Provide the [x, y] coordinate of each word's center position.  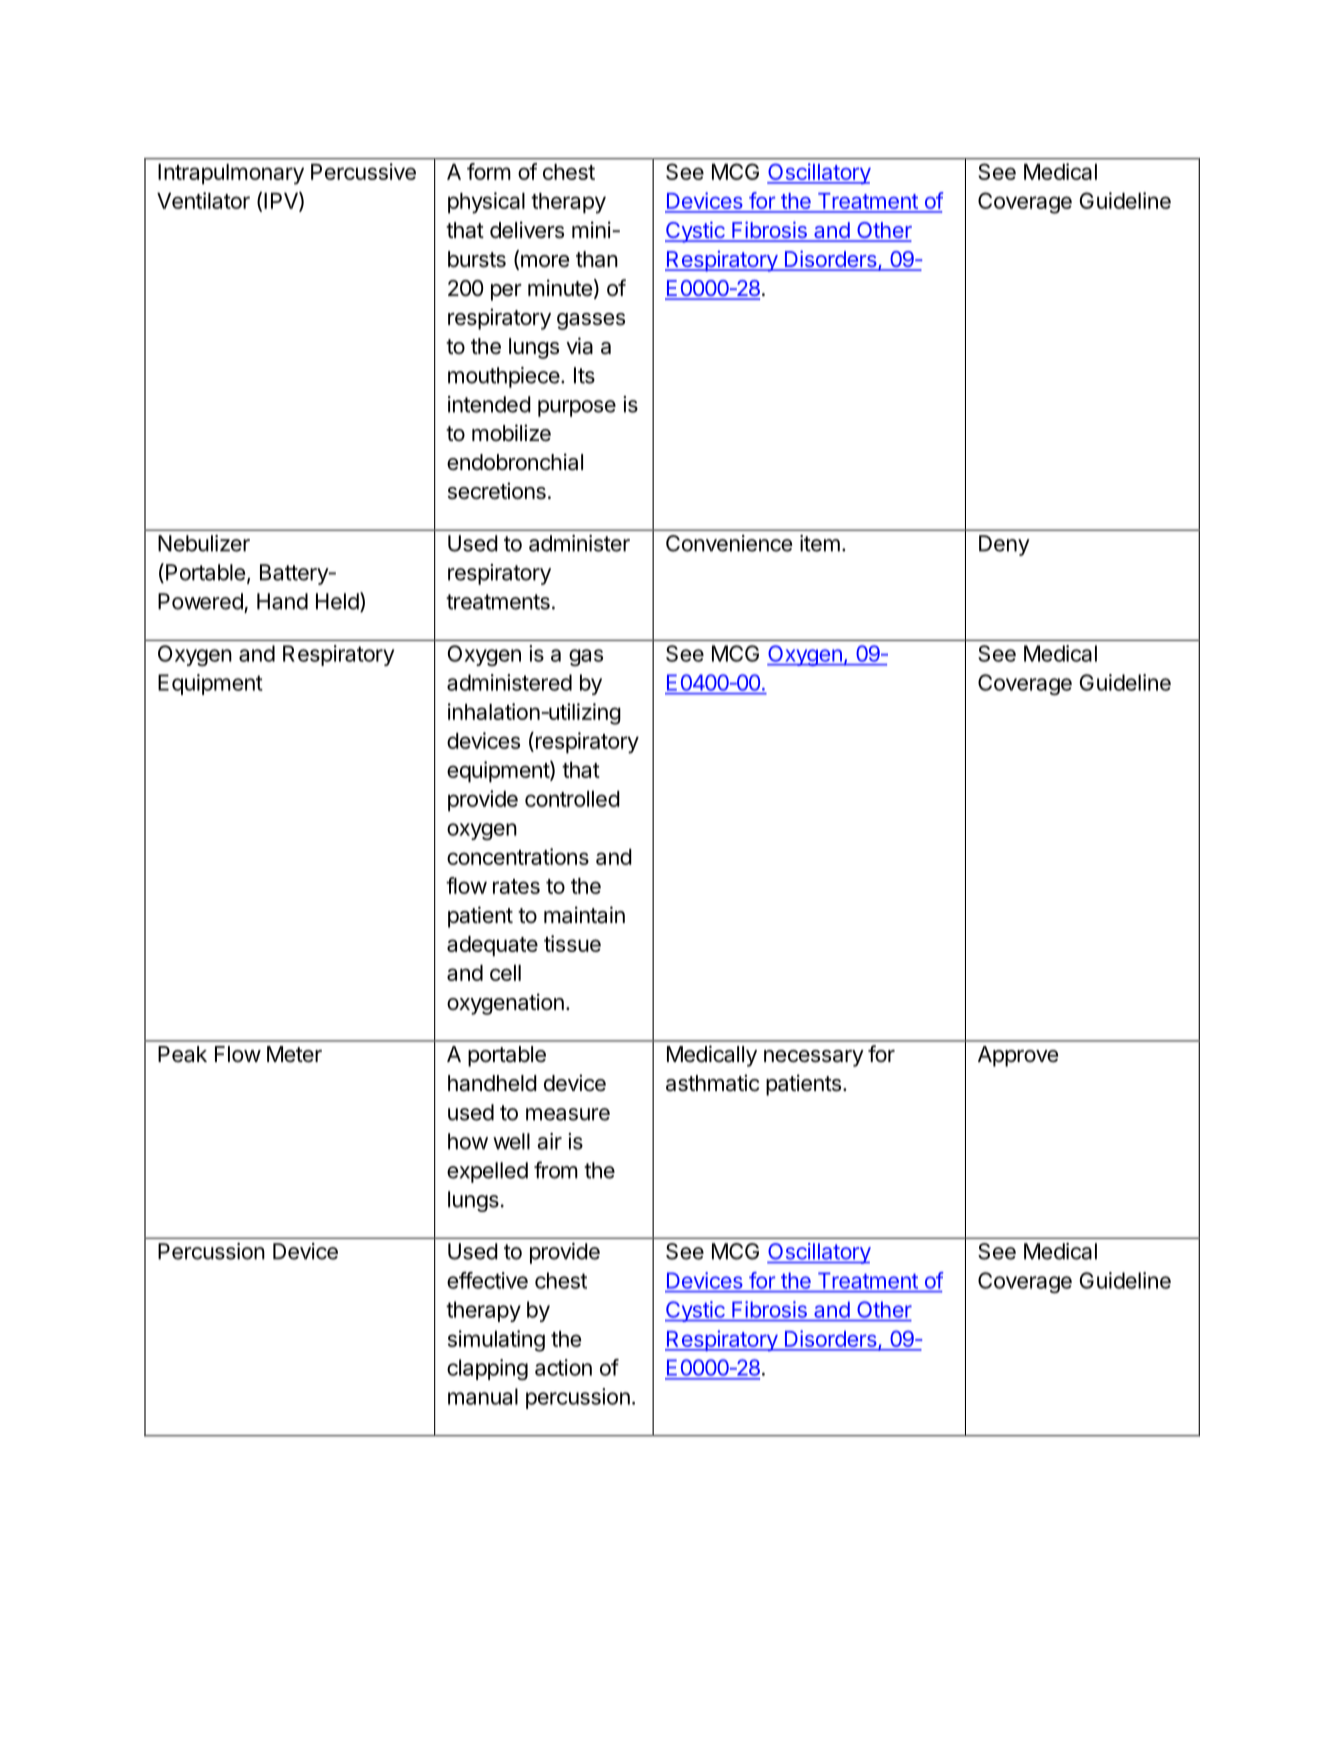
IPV [282, 201]
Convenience [729, 543]
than [597, 259]
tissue [572, 943]
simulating [496, 1341]
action [563, 1367]
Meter [294, 1054]
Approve [1018, 1056]
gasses [591, 321]
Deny [1004, 545]
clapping [487, 1369]
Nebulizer [204, 543]
